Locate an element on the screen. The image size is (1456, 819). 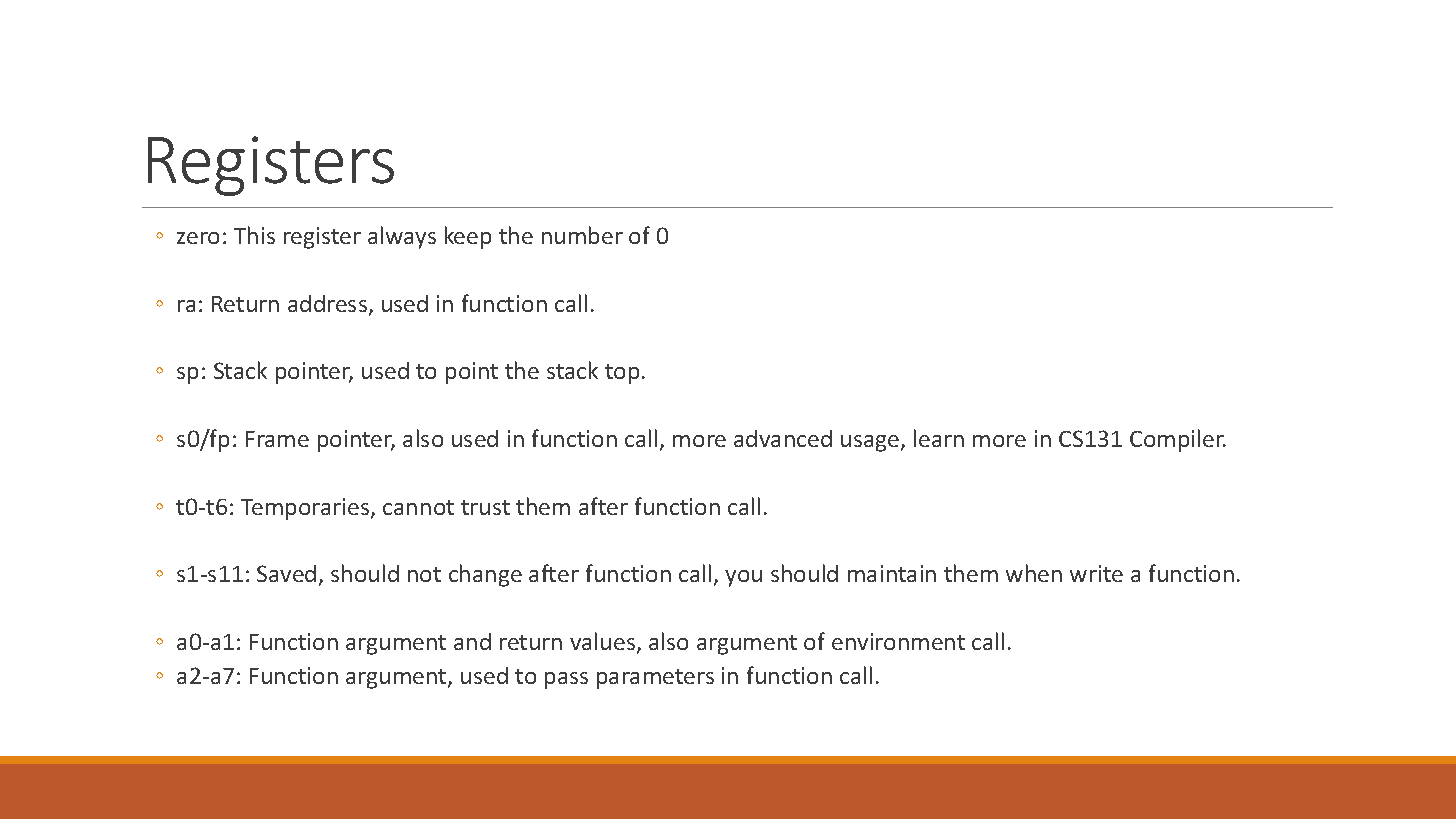
and is located at coordinates (472, 641).
